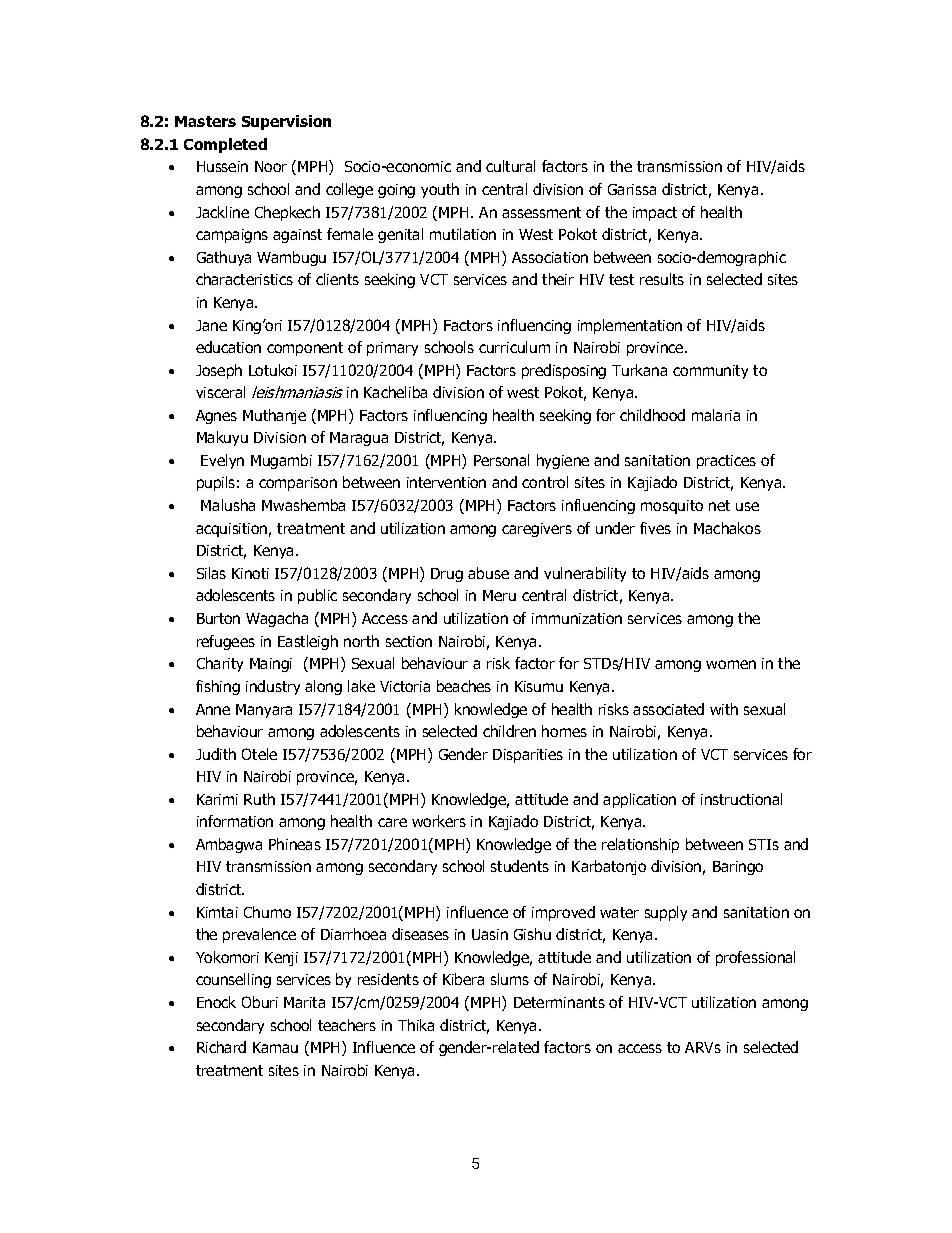 Image resolution: width=952 pixels, height=1233 pixels. Describe the element at coordinates (655, 214) in the page. I see `impact` at that location.
